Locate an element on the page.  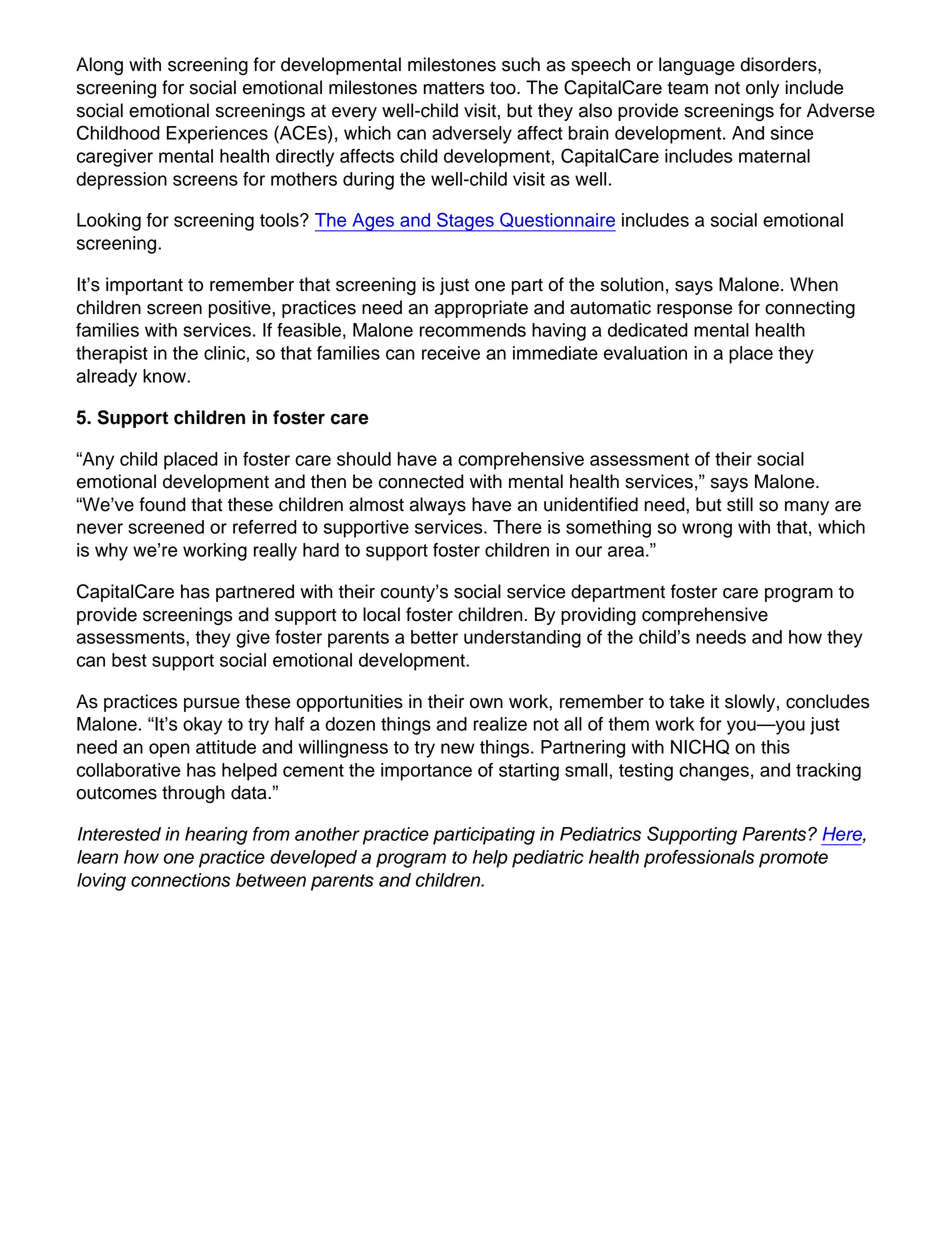
connections is located at coordinates (180, 880).
